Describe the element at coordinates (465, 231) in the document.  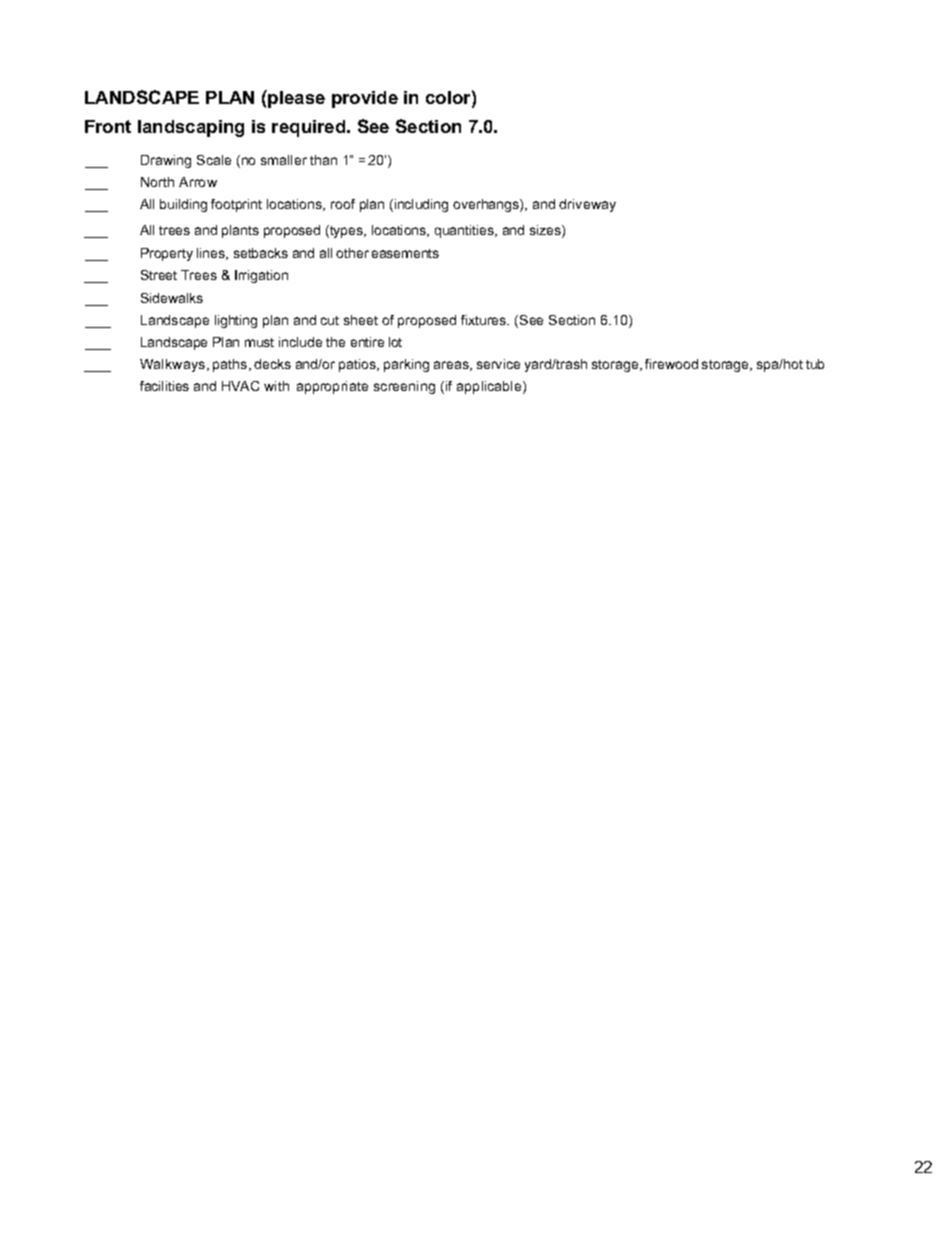
I see `quantities` at that location.
